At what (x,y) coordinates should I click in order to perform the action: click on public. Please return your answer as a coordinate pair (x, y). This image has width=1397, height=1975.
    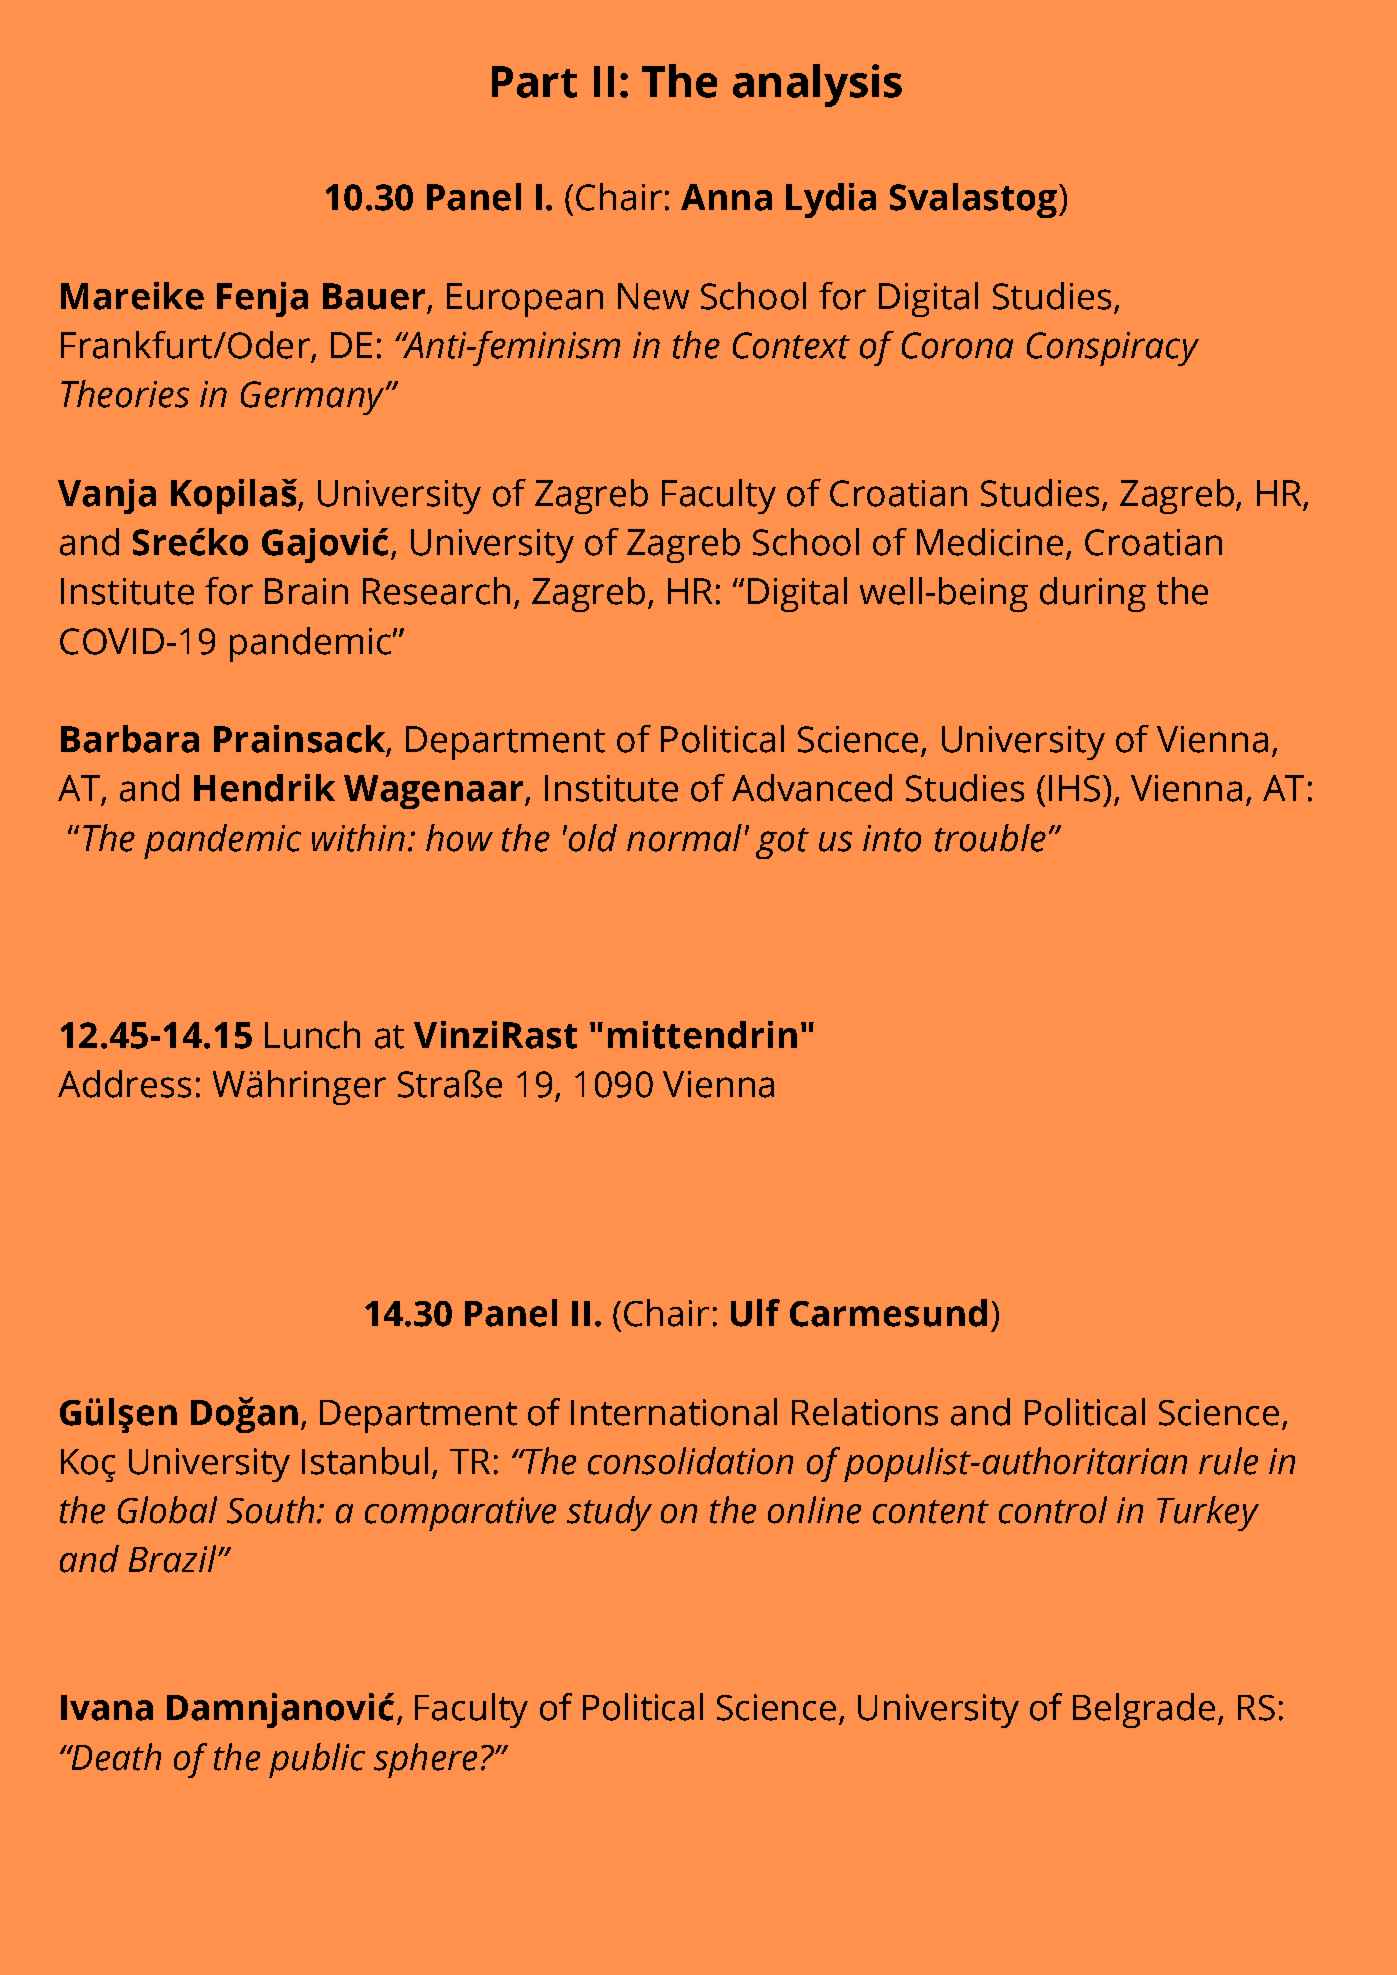
    Looking at the image, I should click on (317, 1760).
